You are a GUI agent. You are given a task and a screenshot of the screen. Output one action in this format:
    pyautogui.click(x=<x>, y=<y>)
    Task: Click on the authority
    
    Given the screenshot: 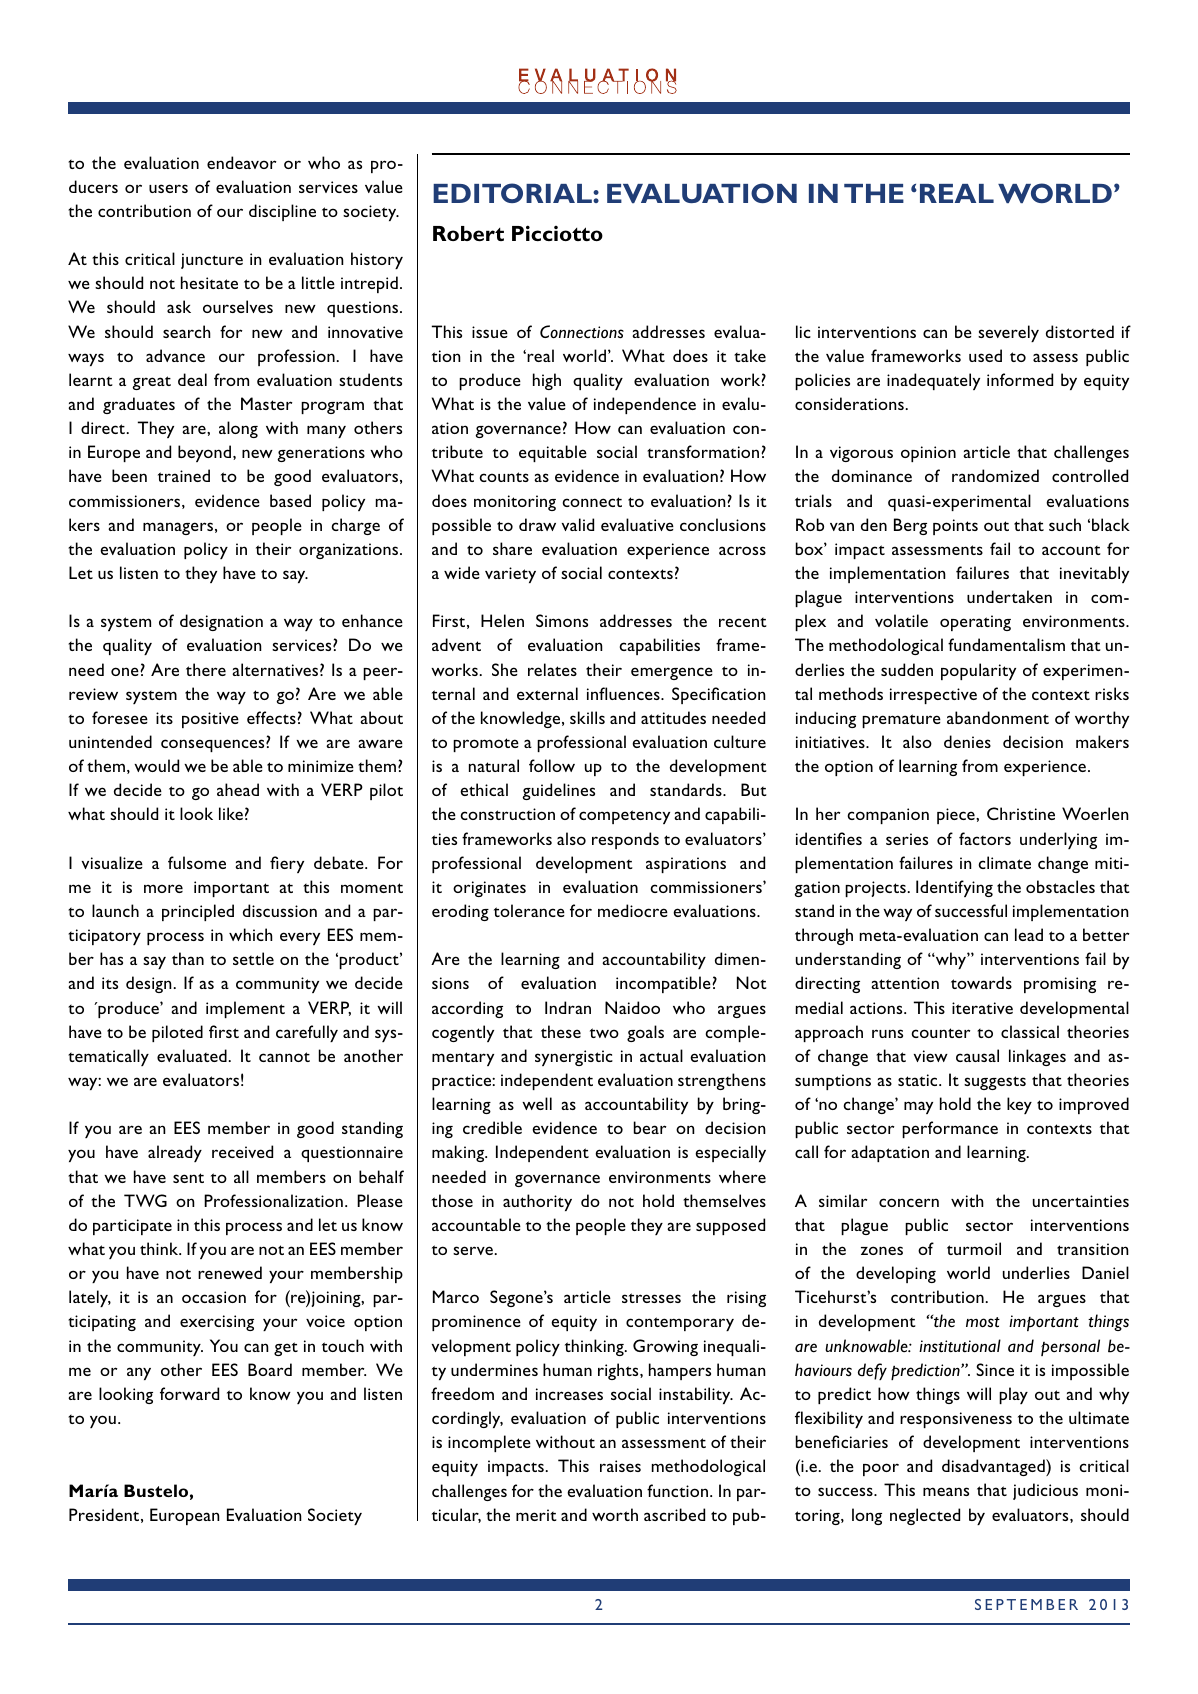 What is the action you would take?
    pyautogui.click(x=537, y=1202)
